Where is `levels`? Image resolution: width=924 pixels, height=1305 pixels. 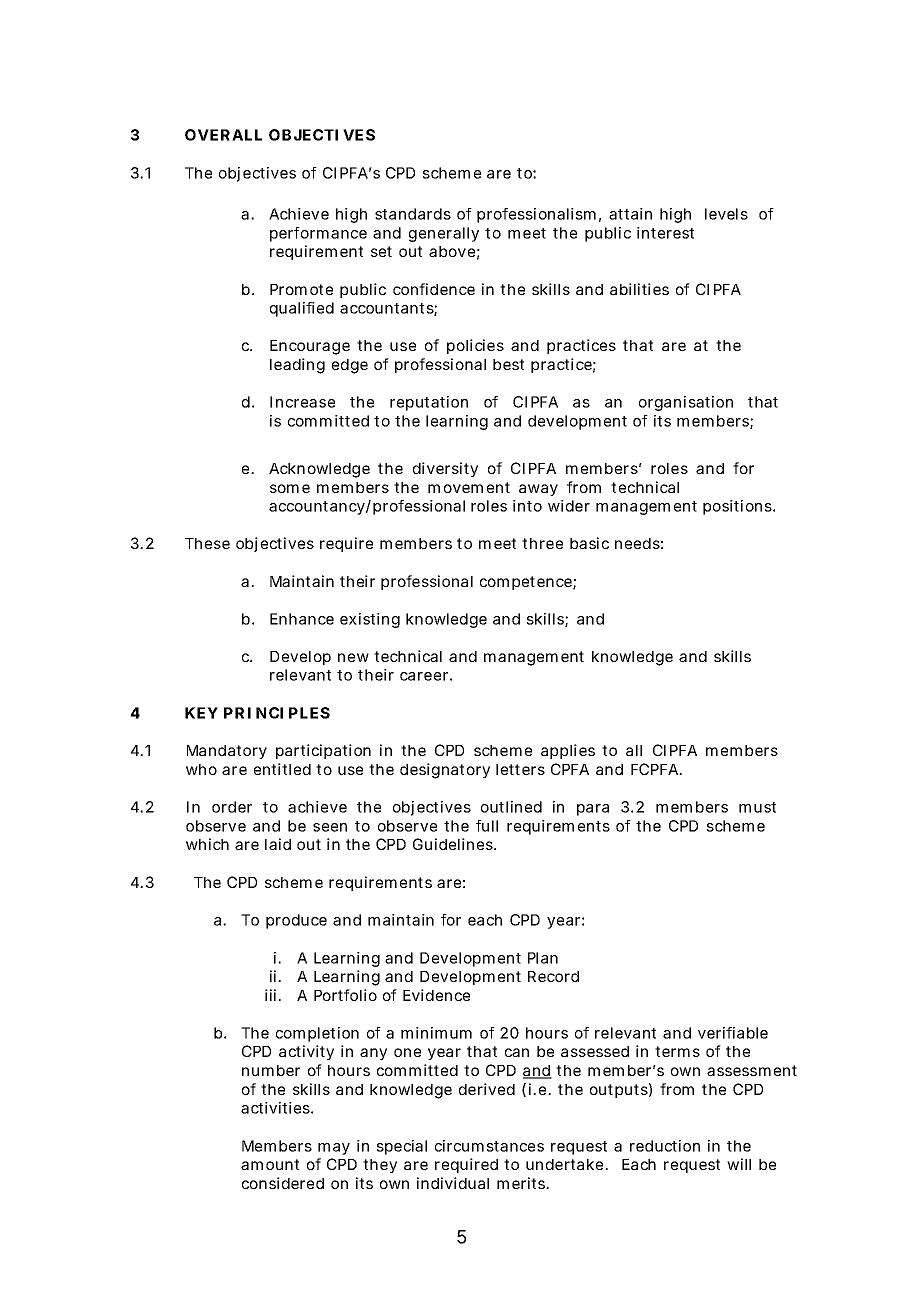
levels is located at coordinates (726, 214).
